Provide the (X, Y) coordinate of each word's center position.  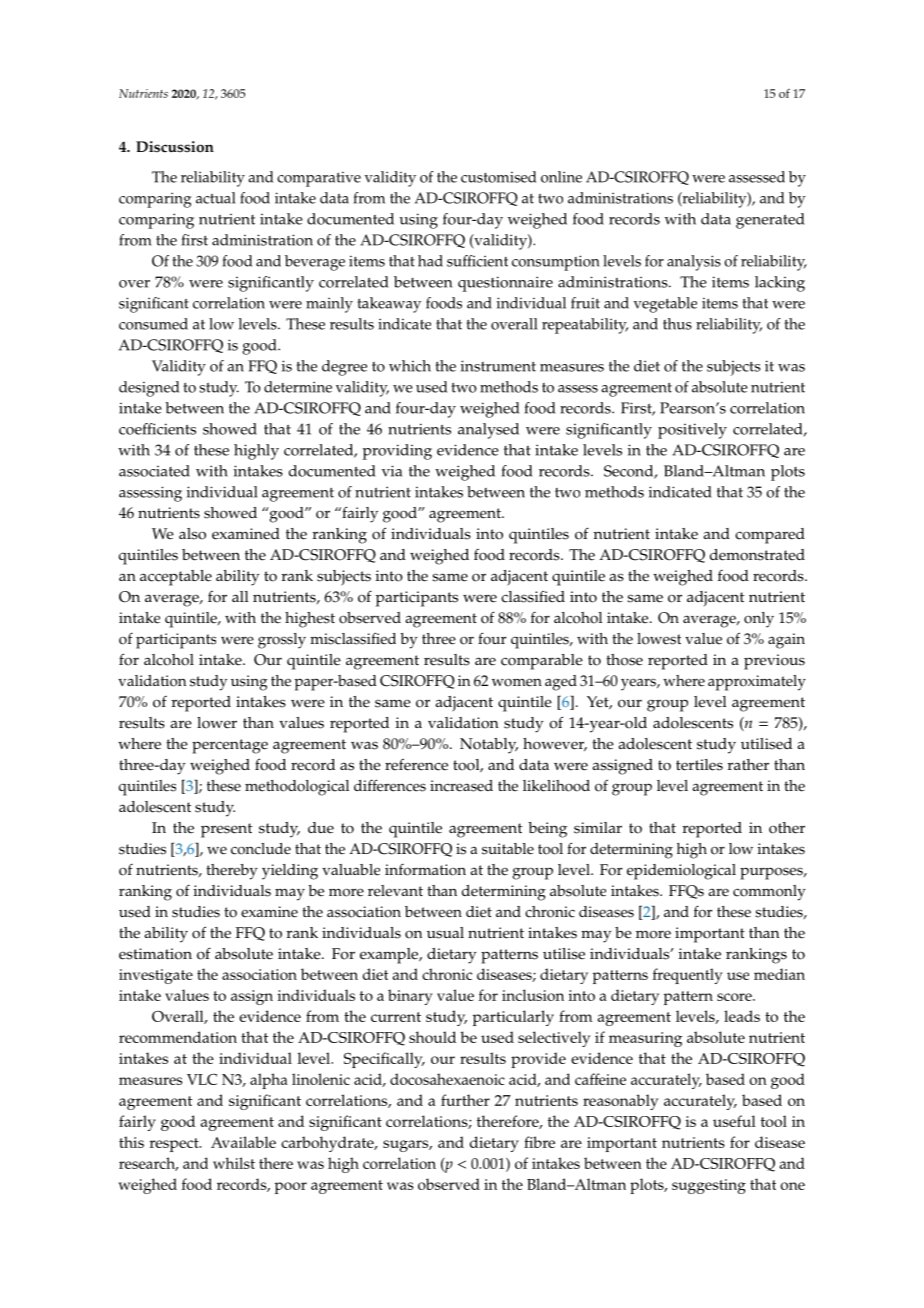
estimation (155, 954)
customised (498, 177)
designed (149, 389)
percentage (230, 746)
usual (445, 933)
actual (215, 198)
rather (748, 765)
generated (770, 221)
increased (461, 786)
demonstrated (757, 555)
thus (677, 324)
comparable (542, 662)
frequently (688, 976)
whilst (234, 1163)
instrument (498, 366)
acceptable (176, 578)
